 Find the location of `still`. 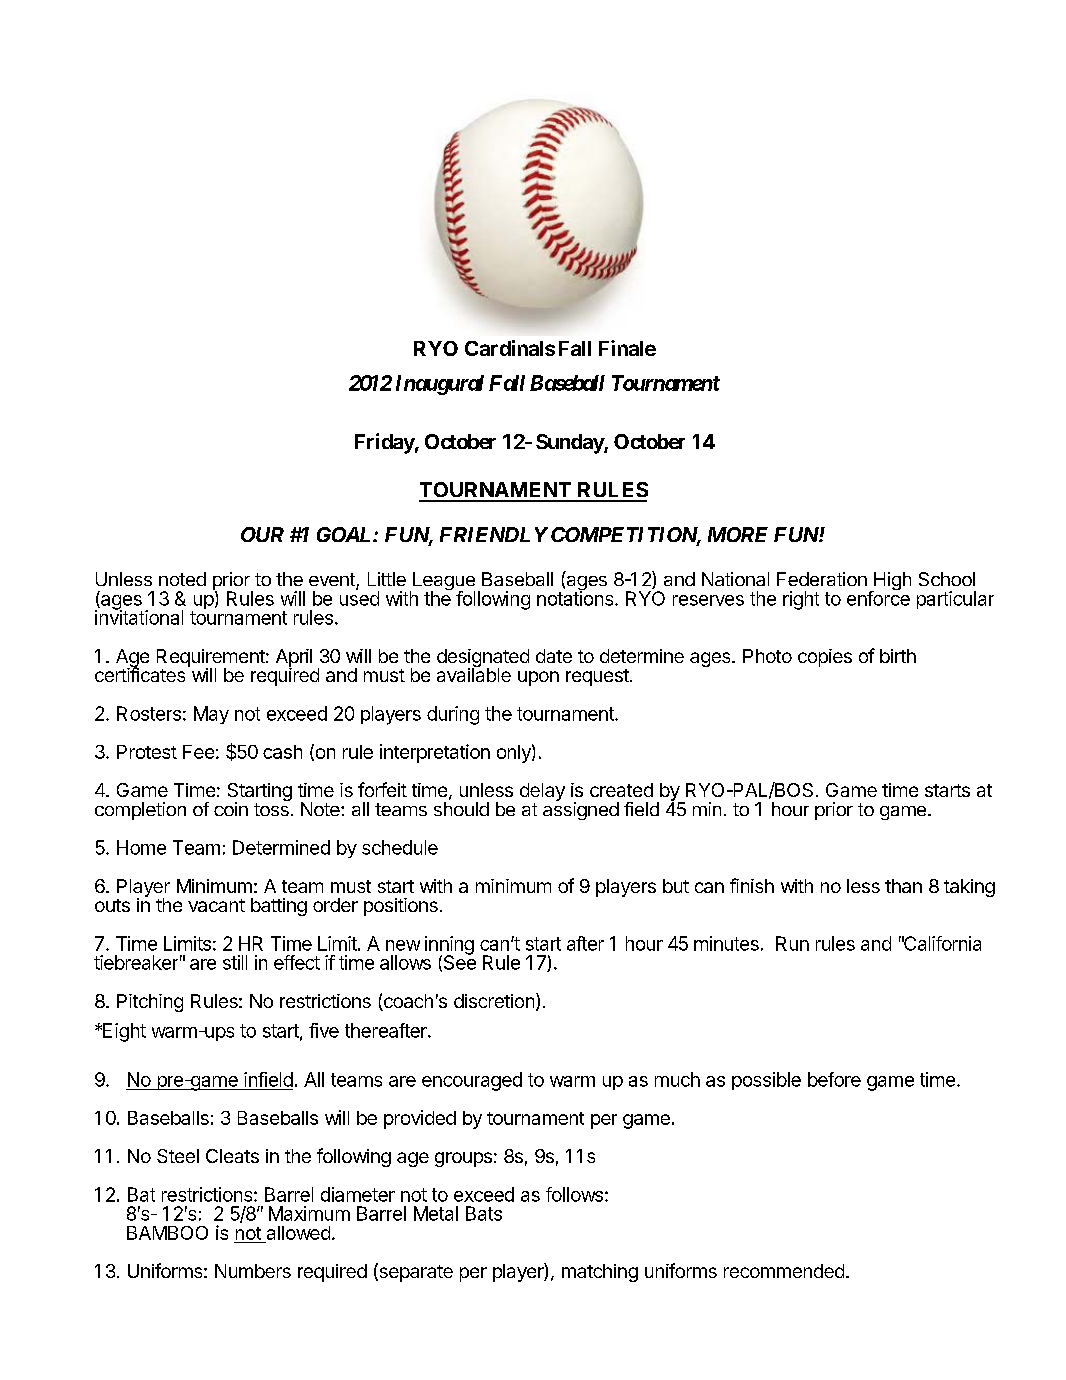

still is located at coordinates (235, 962).
